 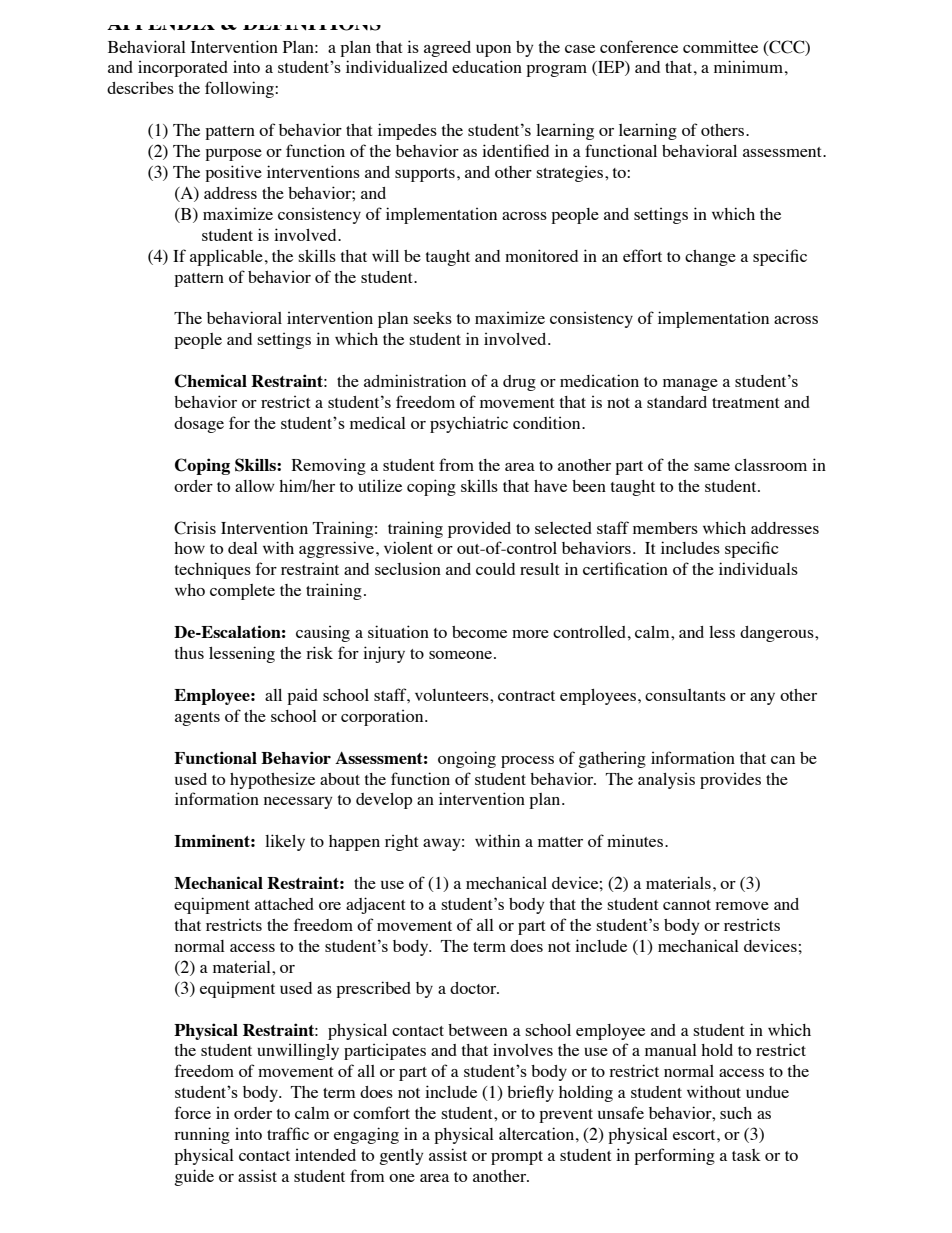 I want to click on psychiatric, so click(x=469, y=425).
